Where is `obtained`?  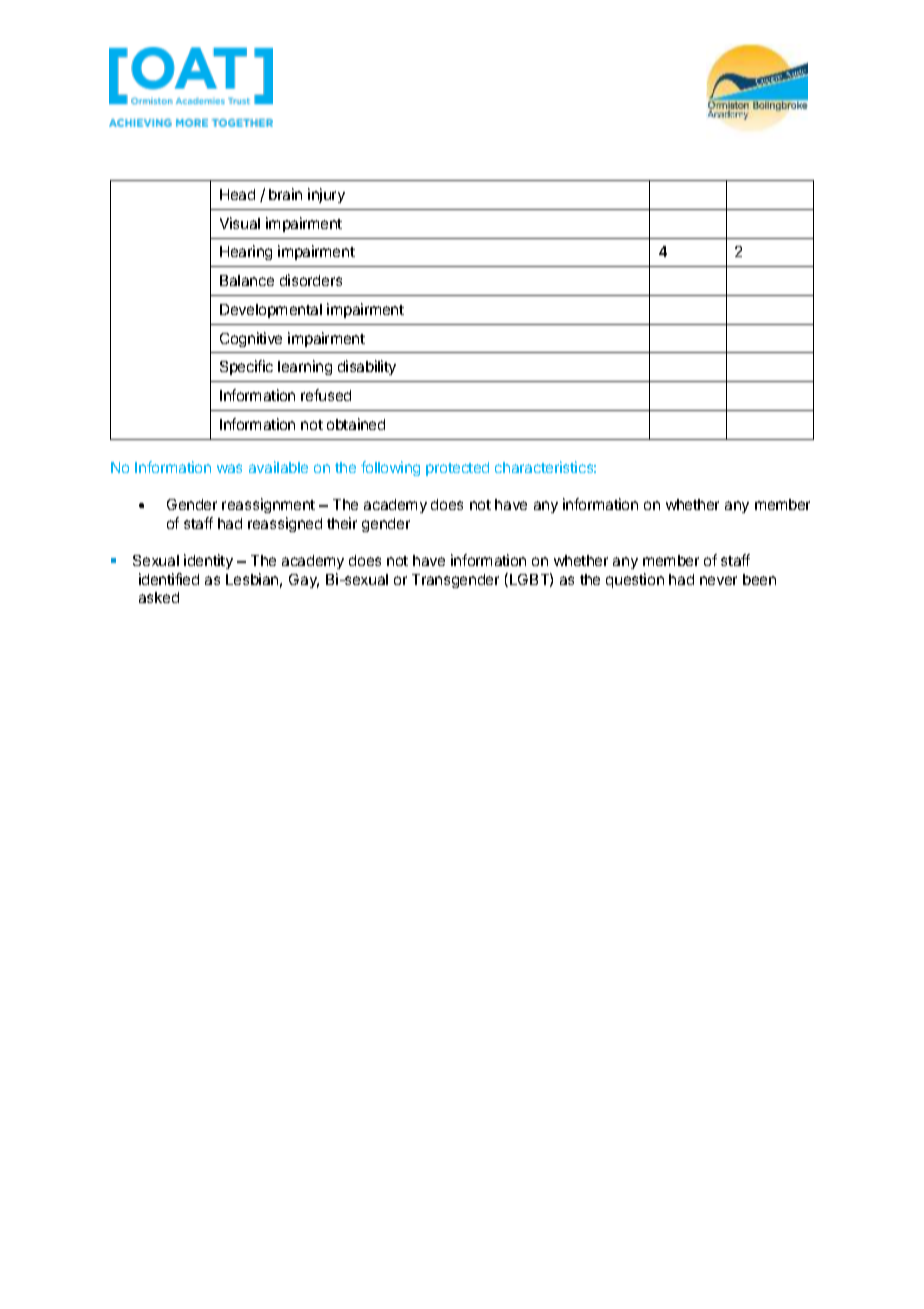 obtained is located at coordinates (356, 424).
